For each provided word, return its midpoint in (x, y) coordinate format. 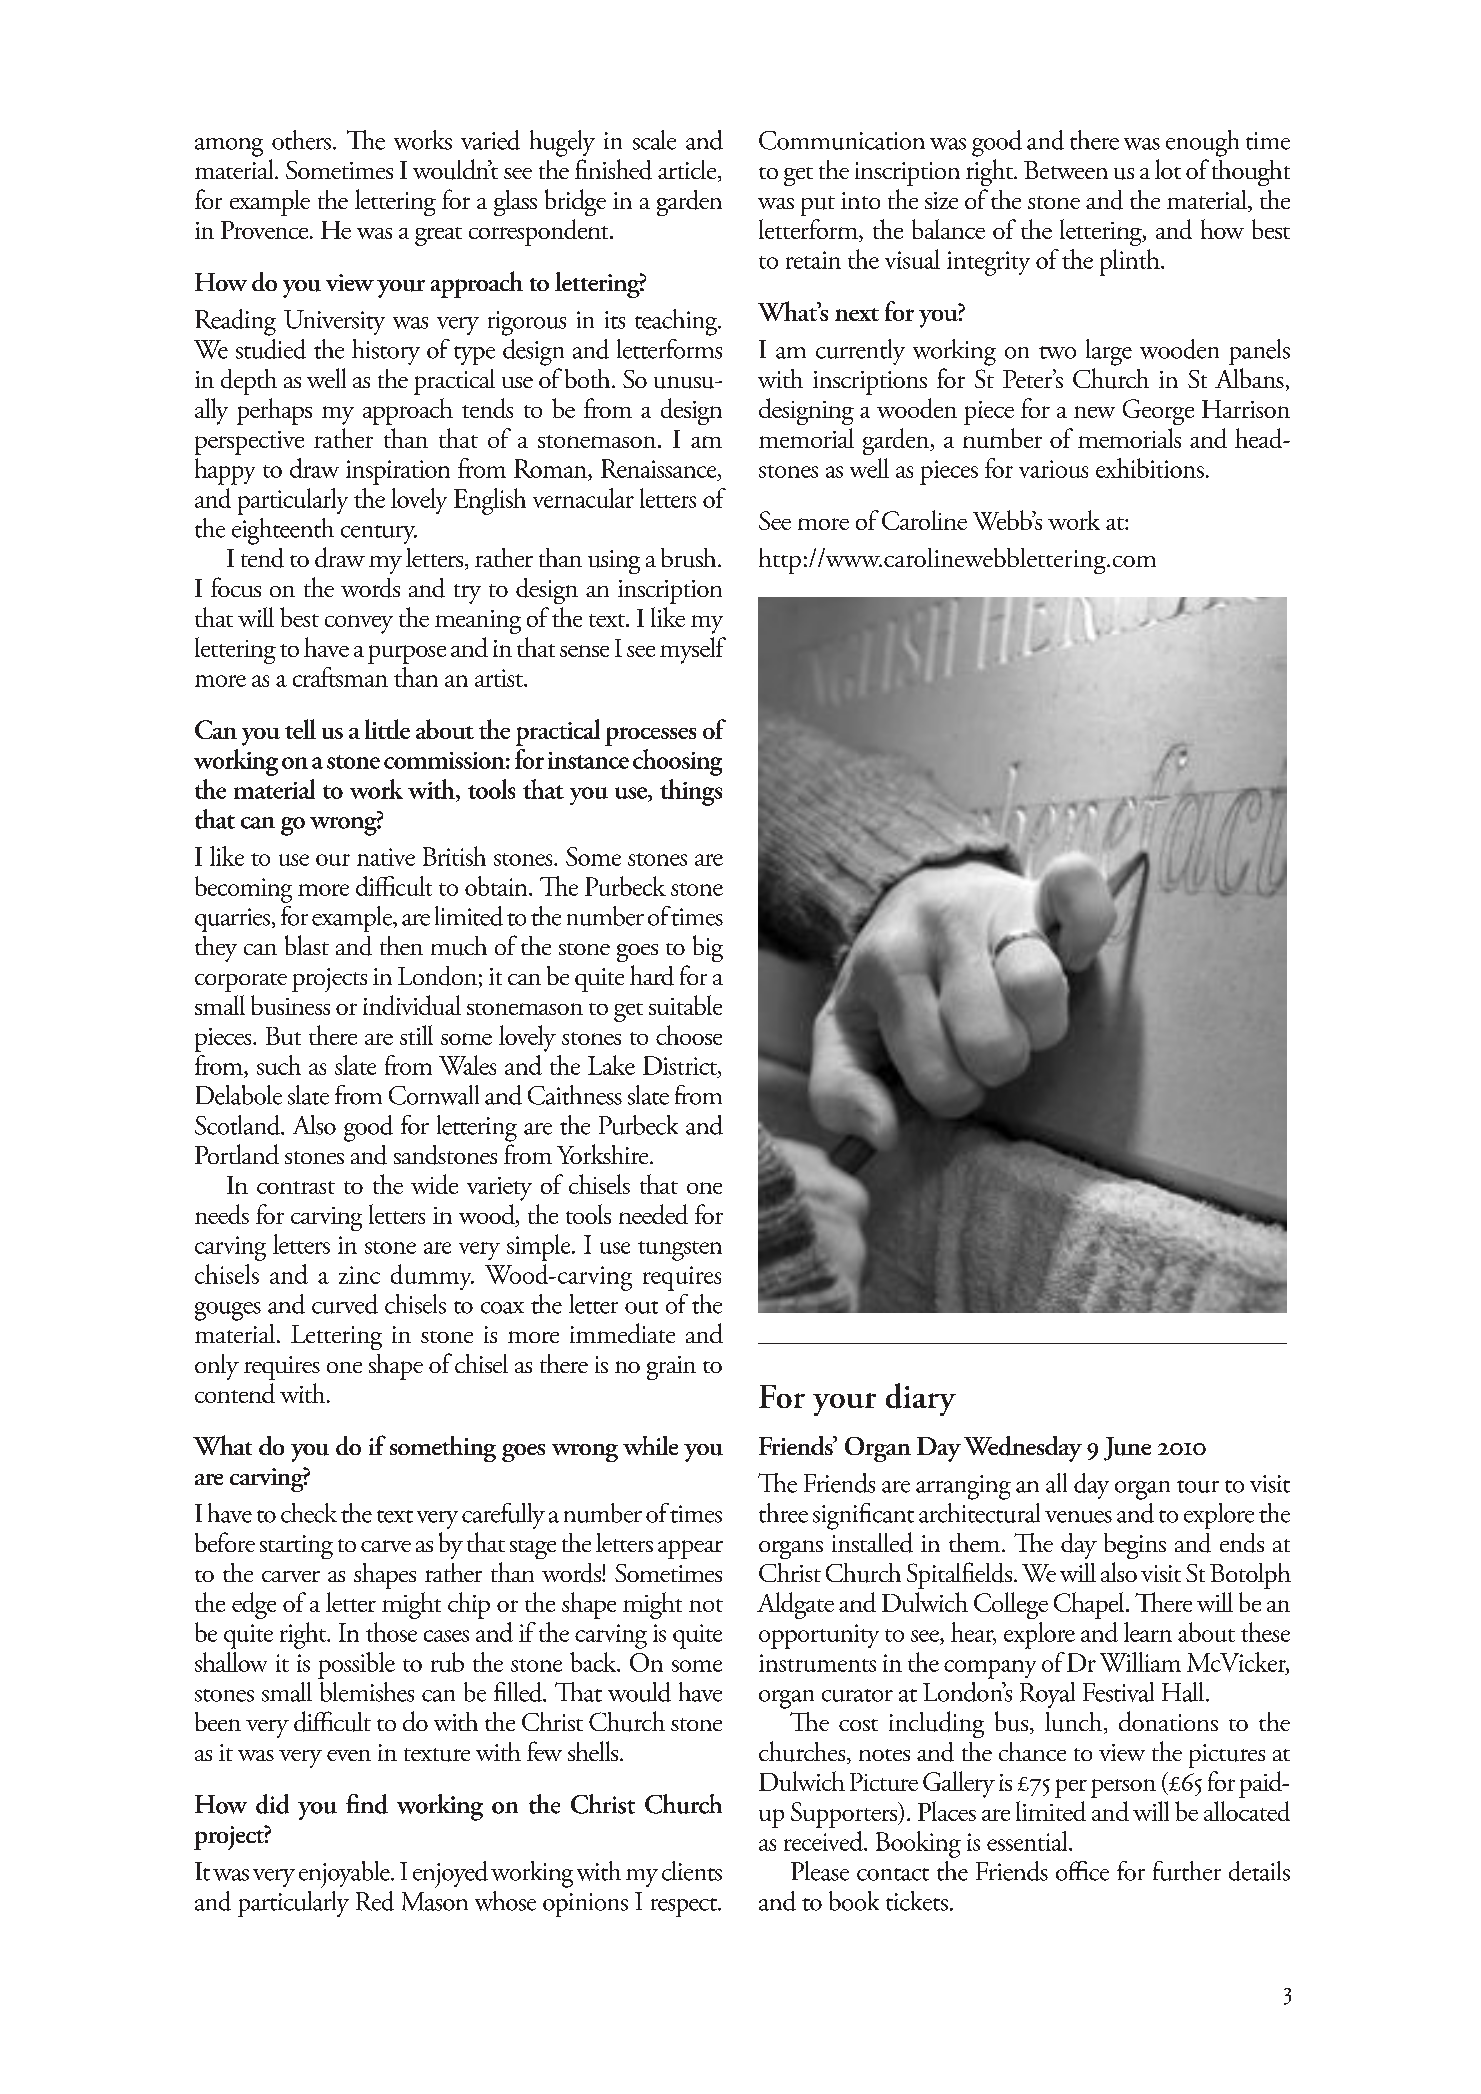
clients (692, 1871)
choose (689, 1035)
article (688, 171)
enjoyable (345, 1874)
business (290, 1005)
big (708, 948)
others (303, 140)
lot (1168, 169)
